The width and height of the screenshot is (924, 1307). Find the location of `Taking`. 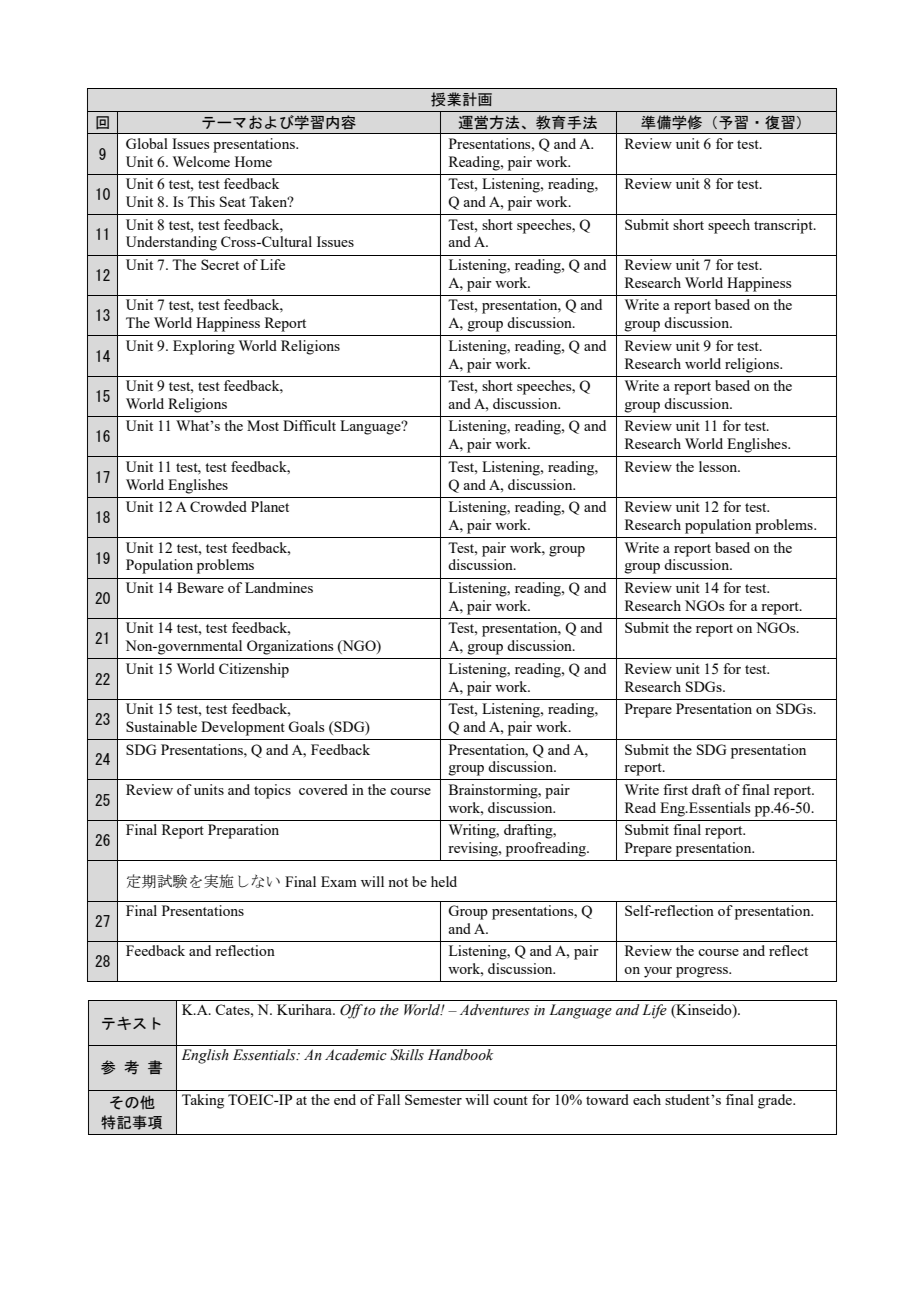

Taking is located at coordinates (203, 1101).
